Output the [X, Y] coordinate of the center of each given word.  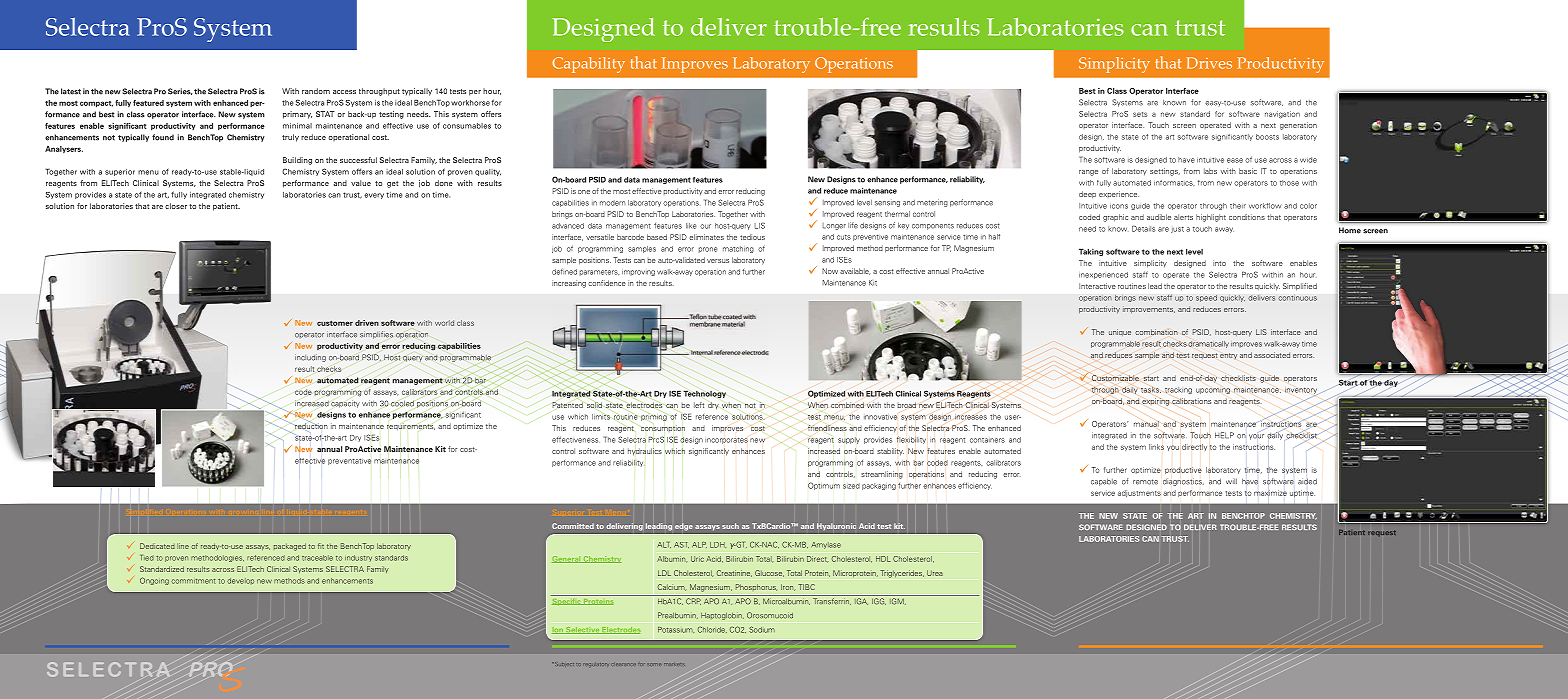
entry [1228, 356]
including [310, 358]
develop [240, 581]
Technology [704, 394]
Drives [1209, 63]
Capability [589, 65]
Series [180, 91]
